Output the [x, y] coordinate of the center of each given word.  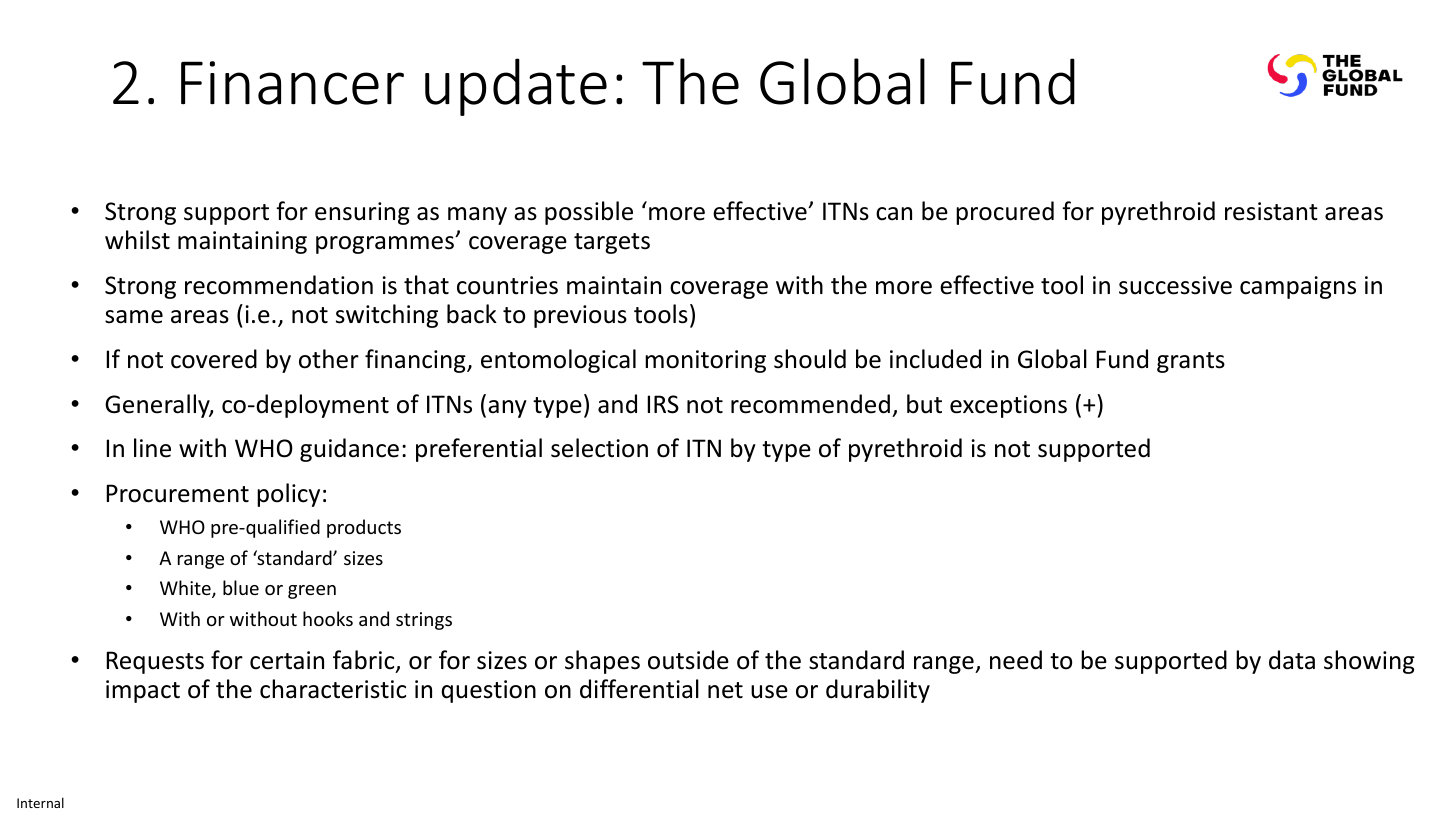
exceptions [1008, 406]
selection [599, 448]
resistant [1271, 211]
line [152, 448]
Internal [40, 802]
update [516, 87]
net [725, 690]
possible [589, 213]
